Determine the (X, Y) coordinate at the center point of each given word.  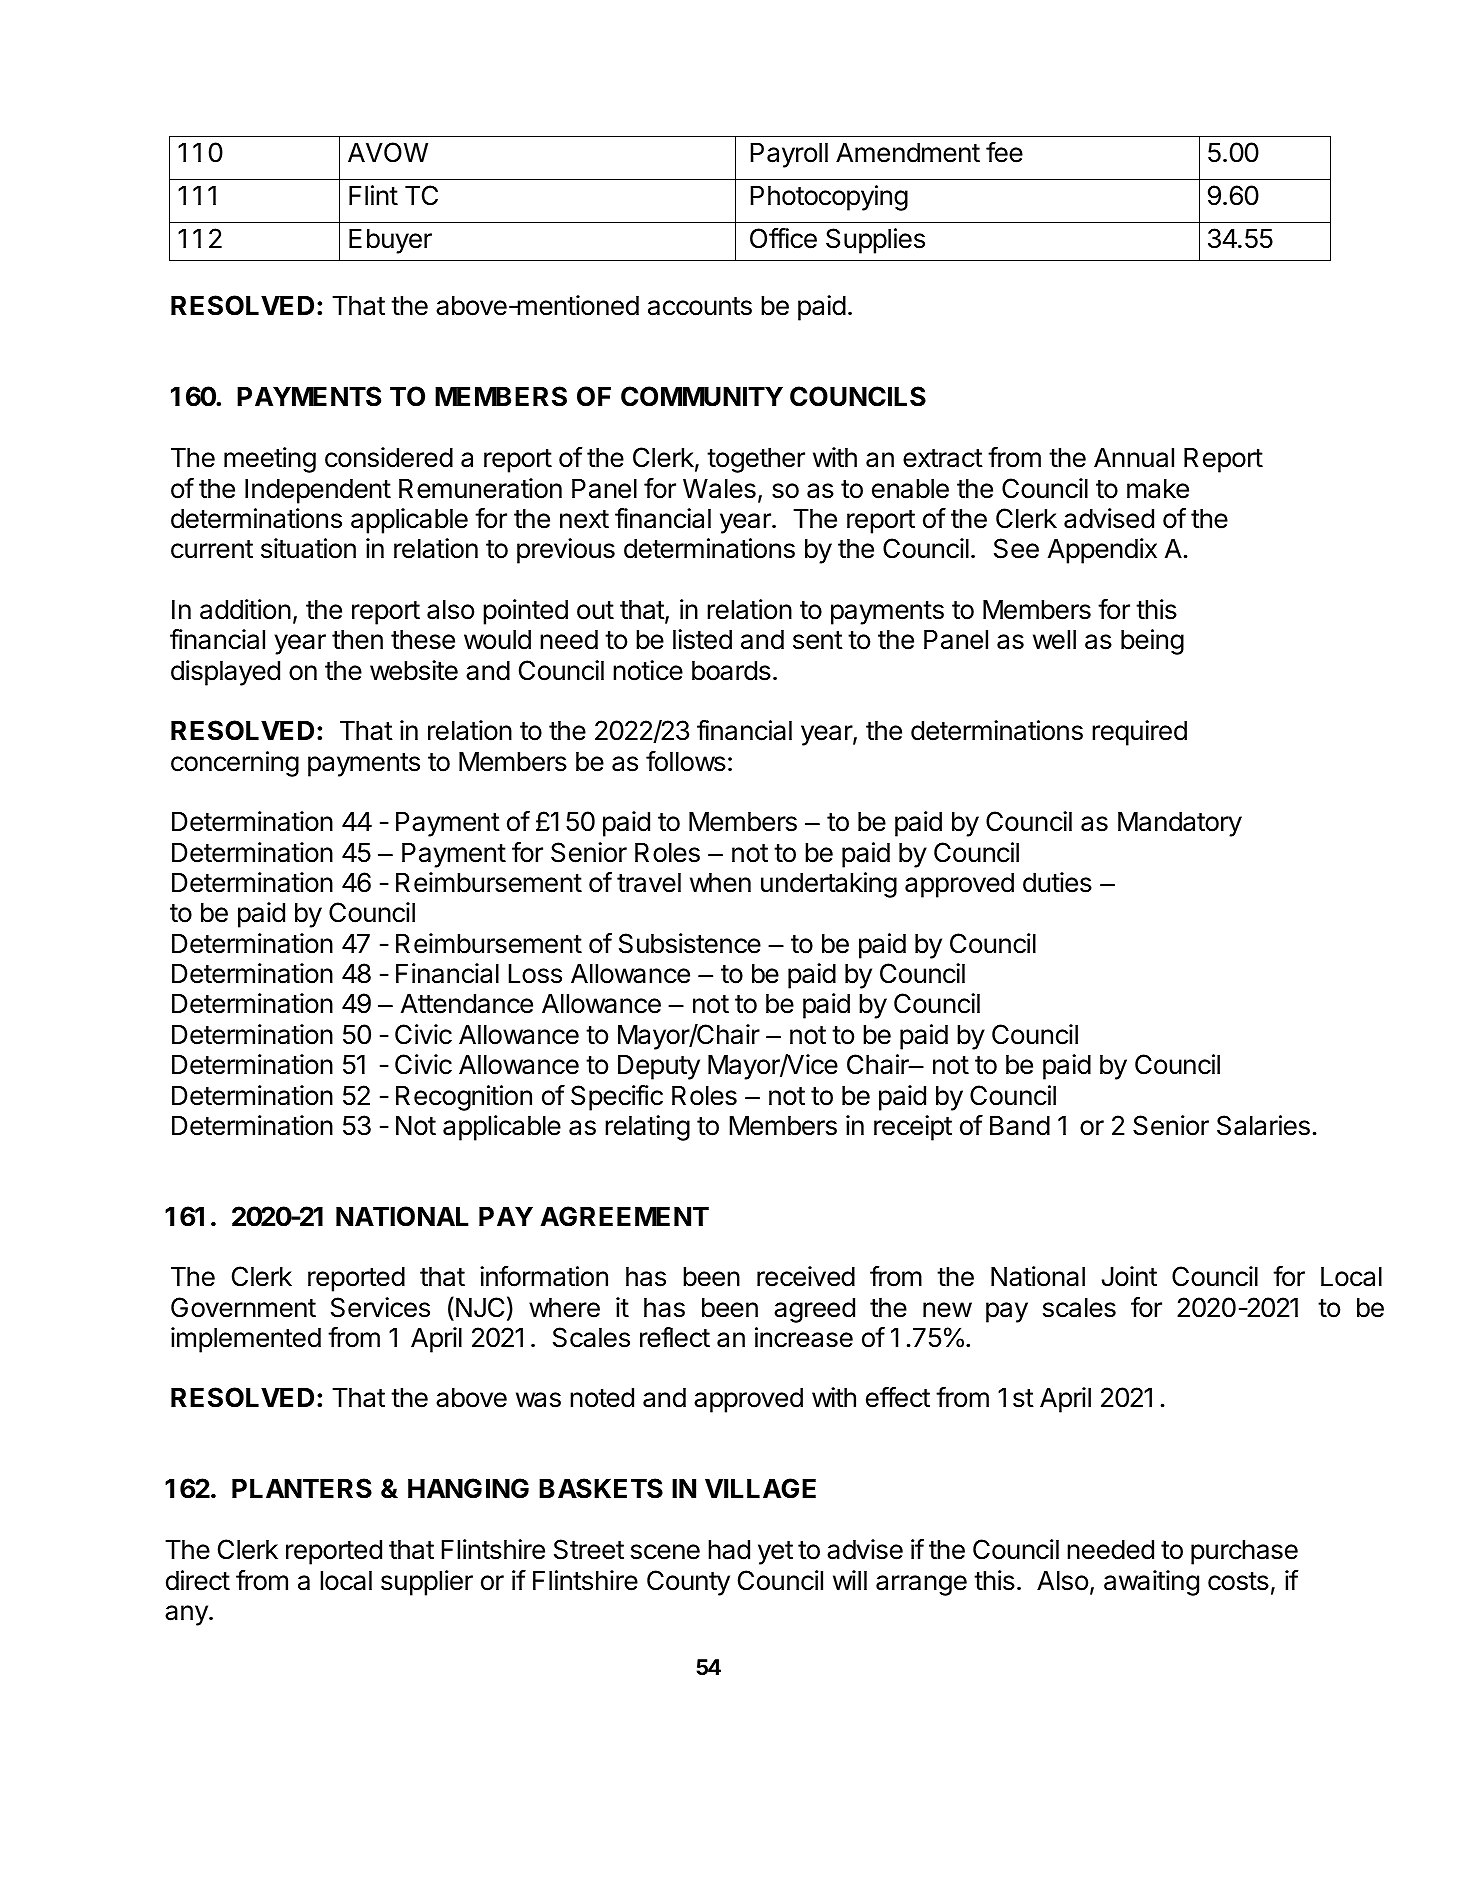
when (720, 883)
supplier (427, 1583)
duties (1057, 882)
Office (783, 238)
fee (1004, 152)
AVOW (388, 152)
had (729, 1550)
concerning (235, 764)
